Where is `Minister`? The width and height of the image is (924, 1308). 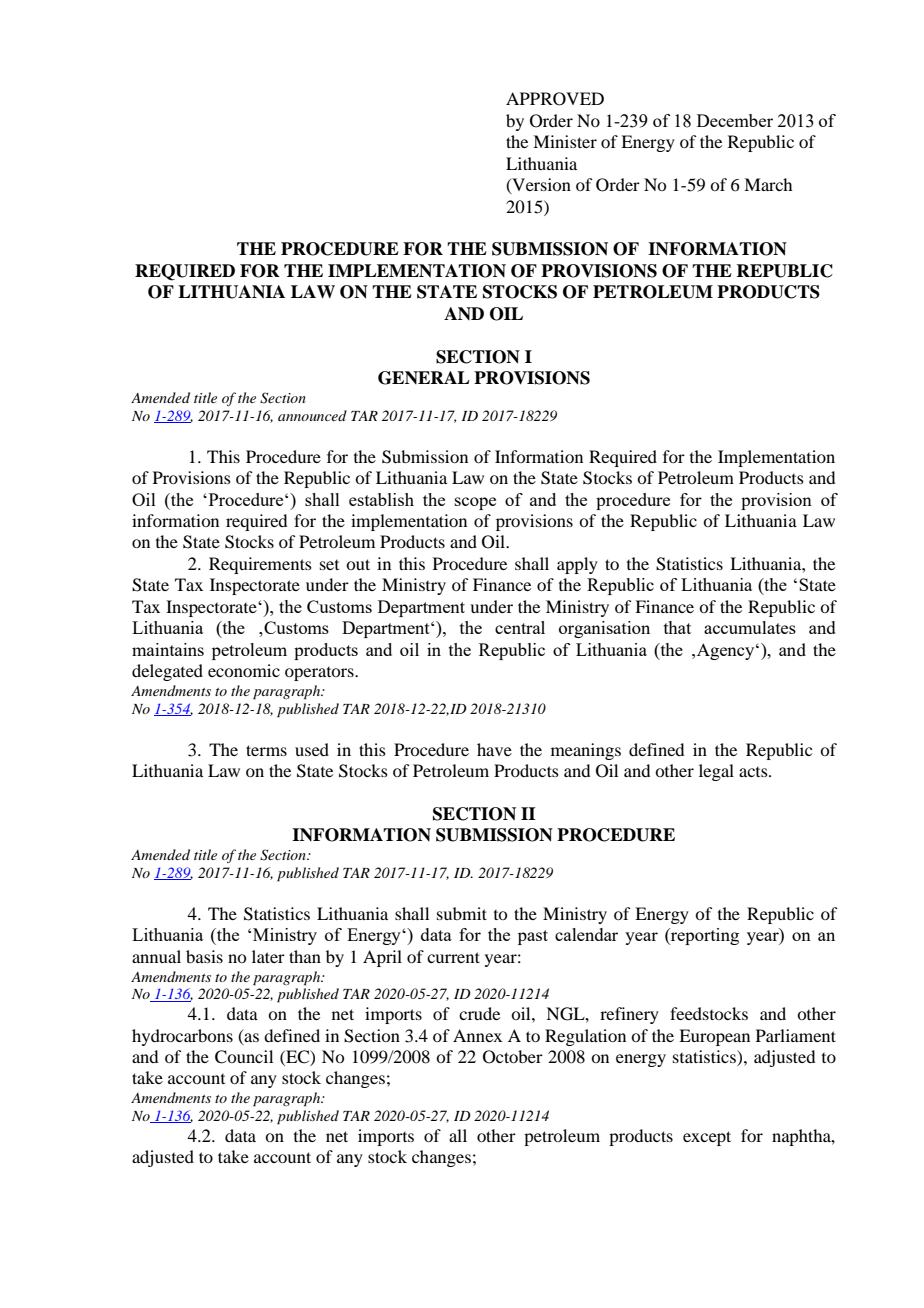 Minister is located at coordinates (565, 141).
